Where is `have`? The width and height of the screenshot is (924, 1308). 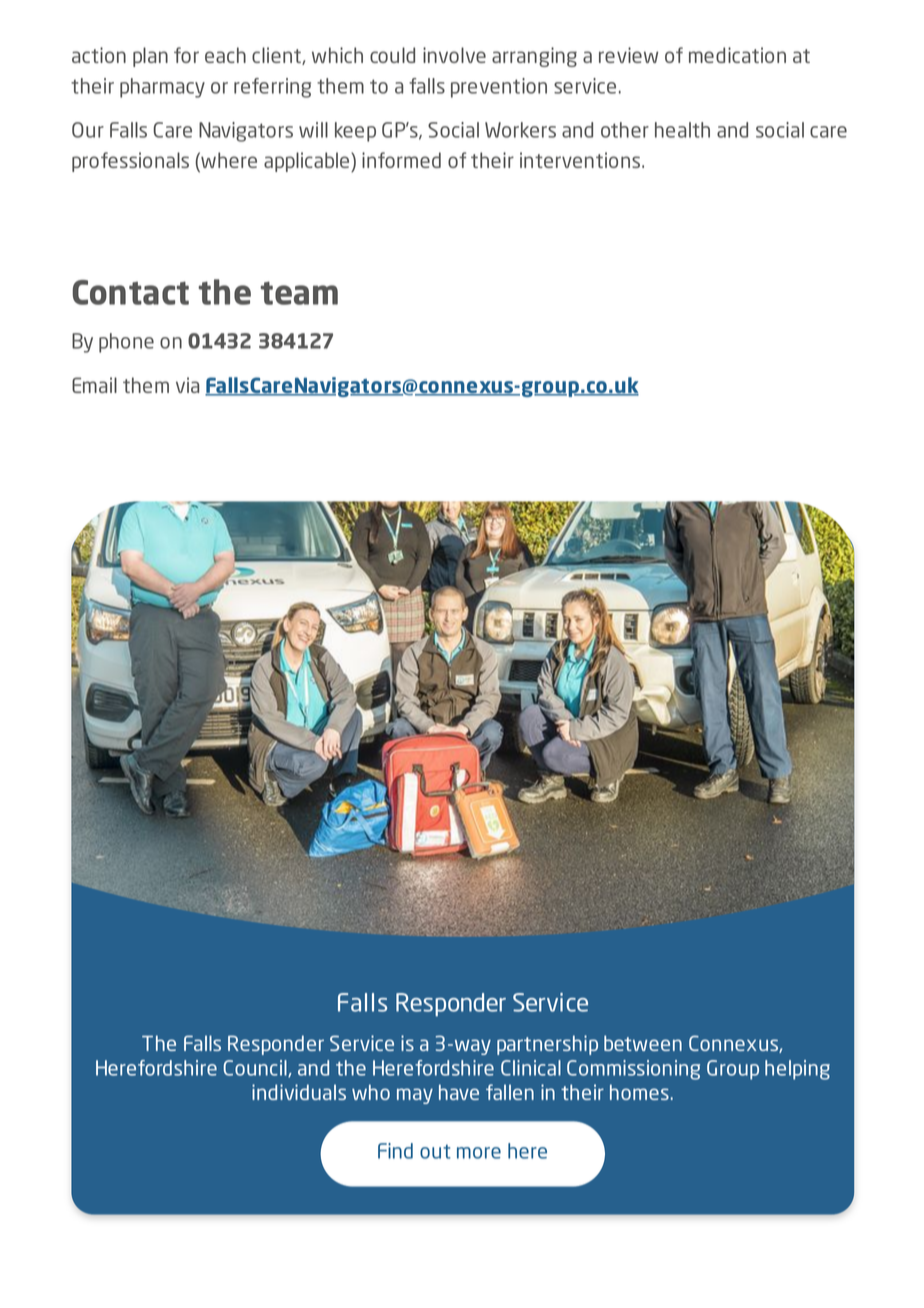 have is located at coordinates (459, 1092).
